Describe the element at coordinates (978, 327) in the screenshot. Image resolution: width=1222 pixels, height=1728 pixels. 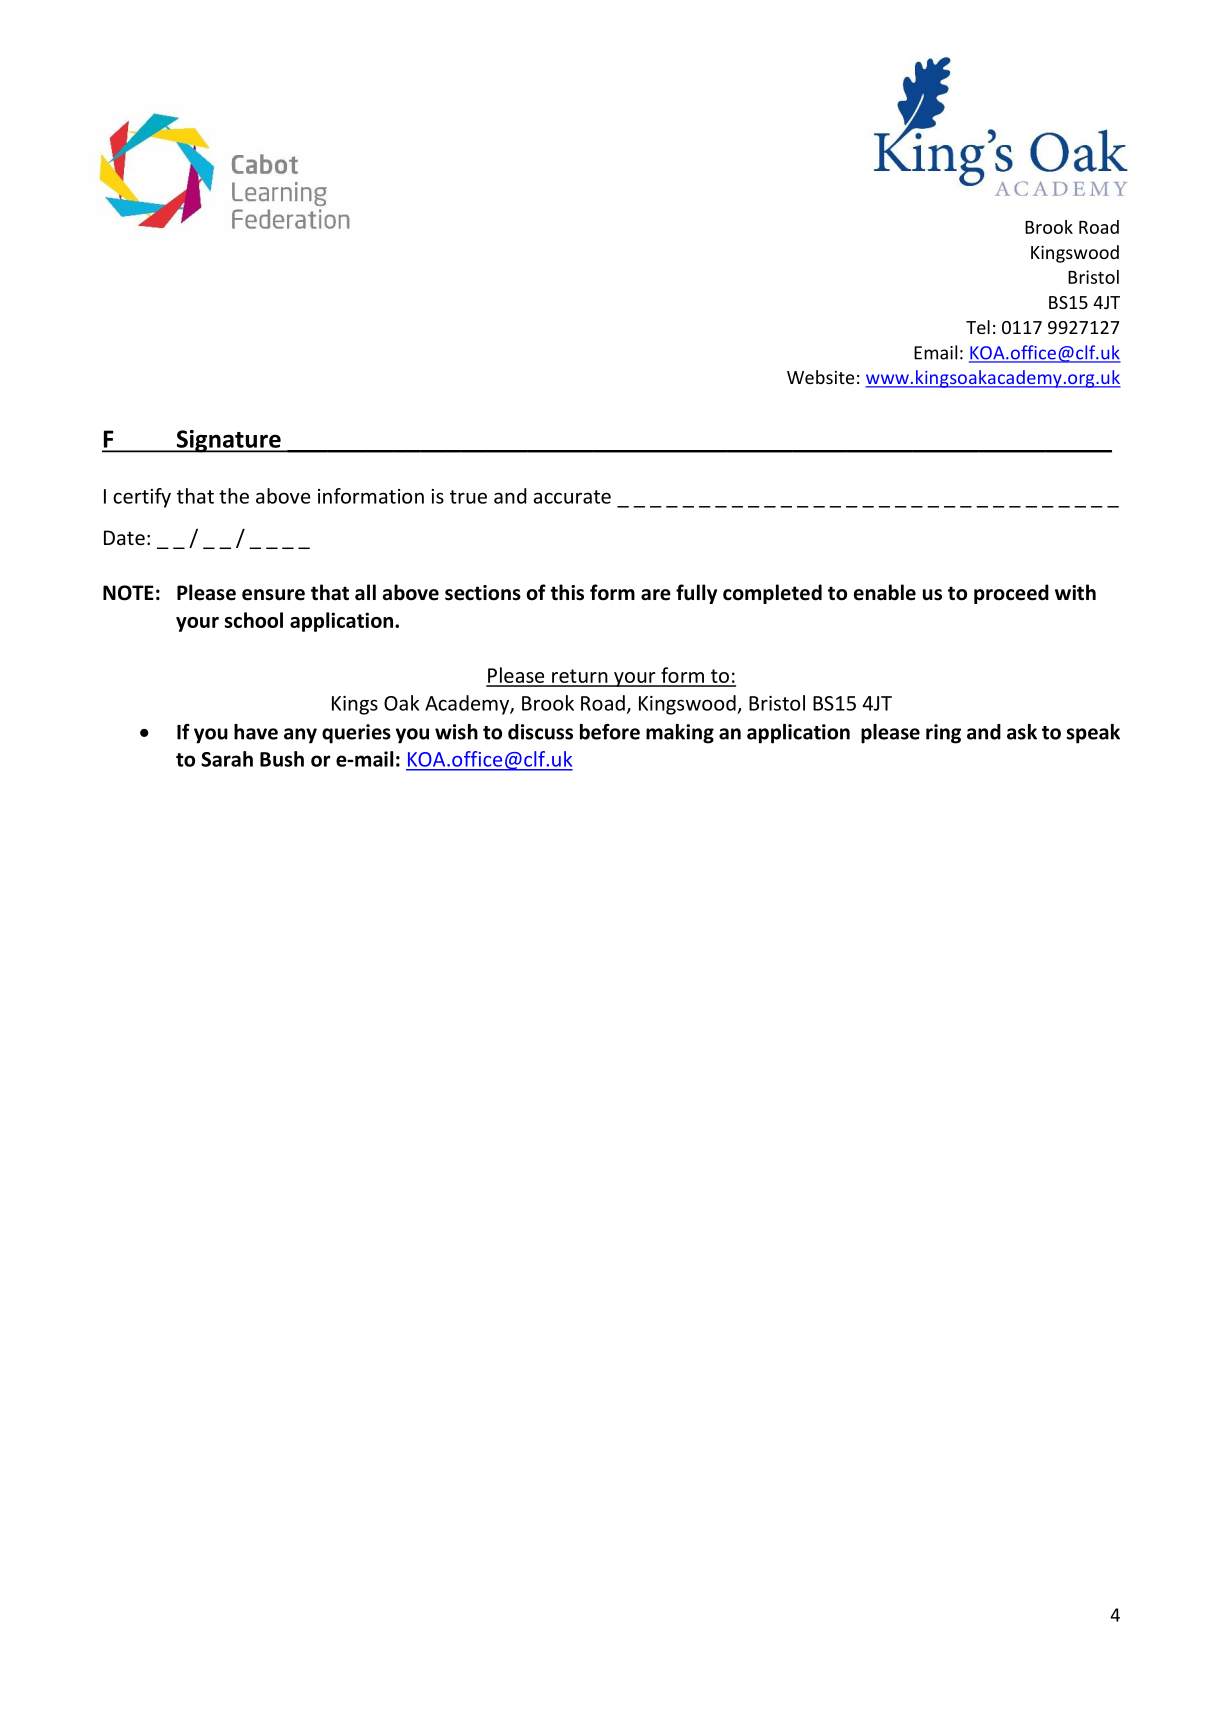
I see `Tel` at that location.
